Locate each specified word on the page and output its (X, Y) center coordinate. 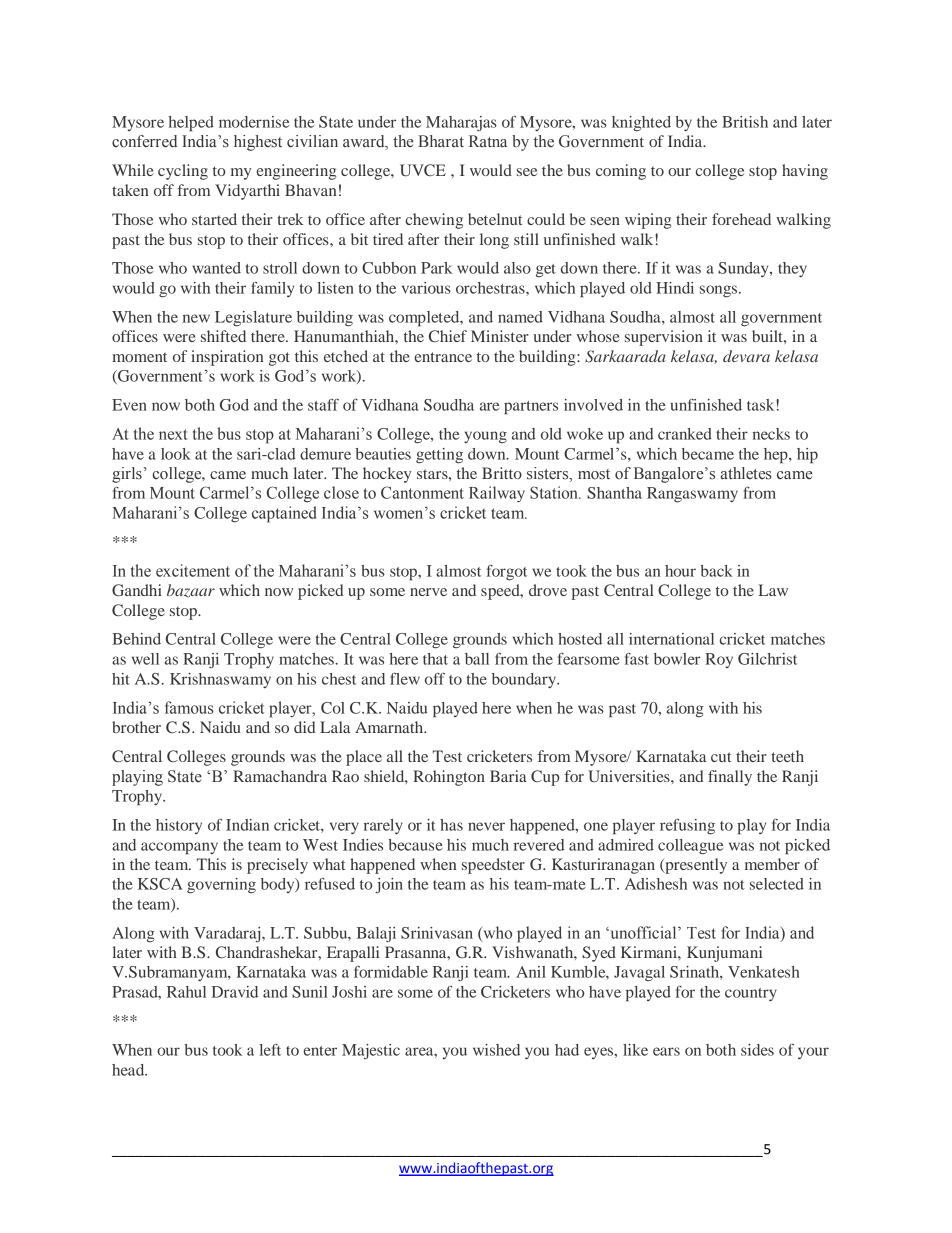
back (716, 571)
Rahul (186, 992)
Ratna (488, 141)
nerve (428, 592)
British (745, 122)
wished (496, 1050)
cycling (183, 172)
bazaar (191, 591)
